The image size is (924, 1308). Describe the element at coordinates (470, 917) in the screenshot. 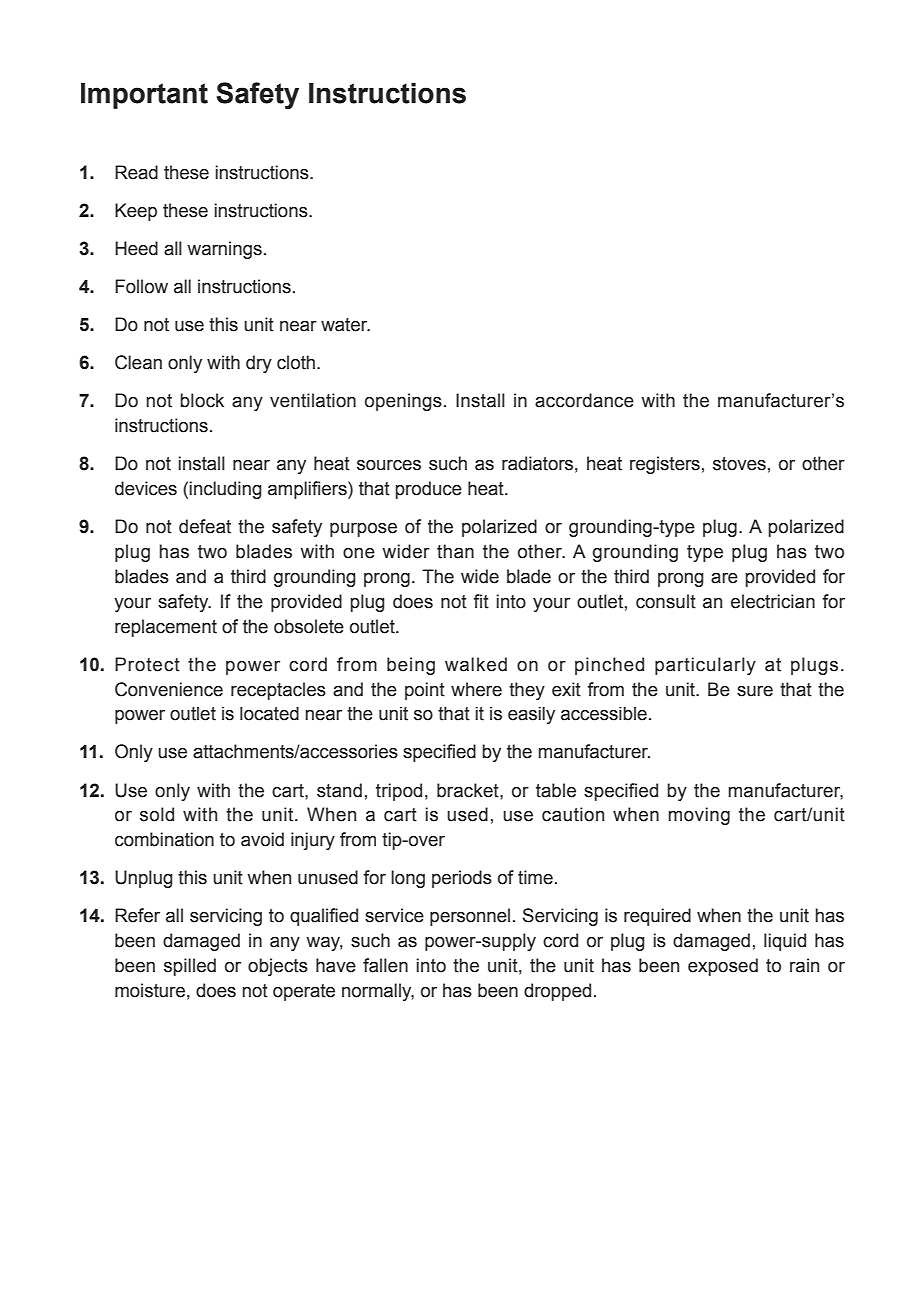

I see `personnel` at that location.
